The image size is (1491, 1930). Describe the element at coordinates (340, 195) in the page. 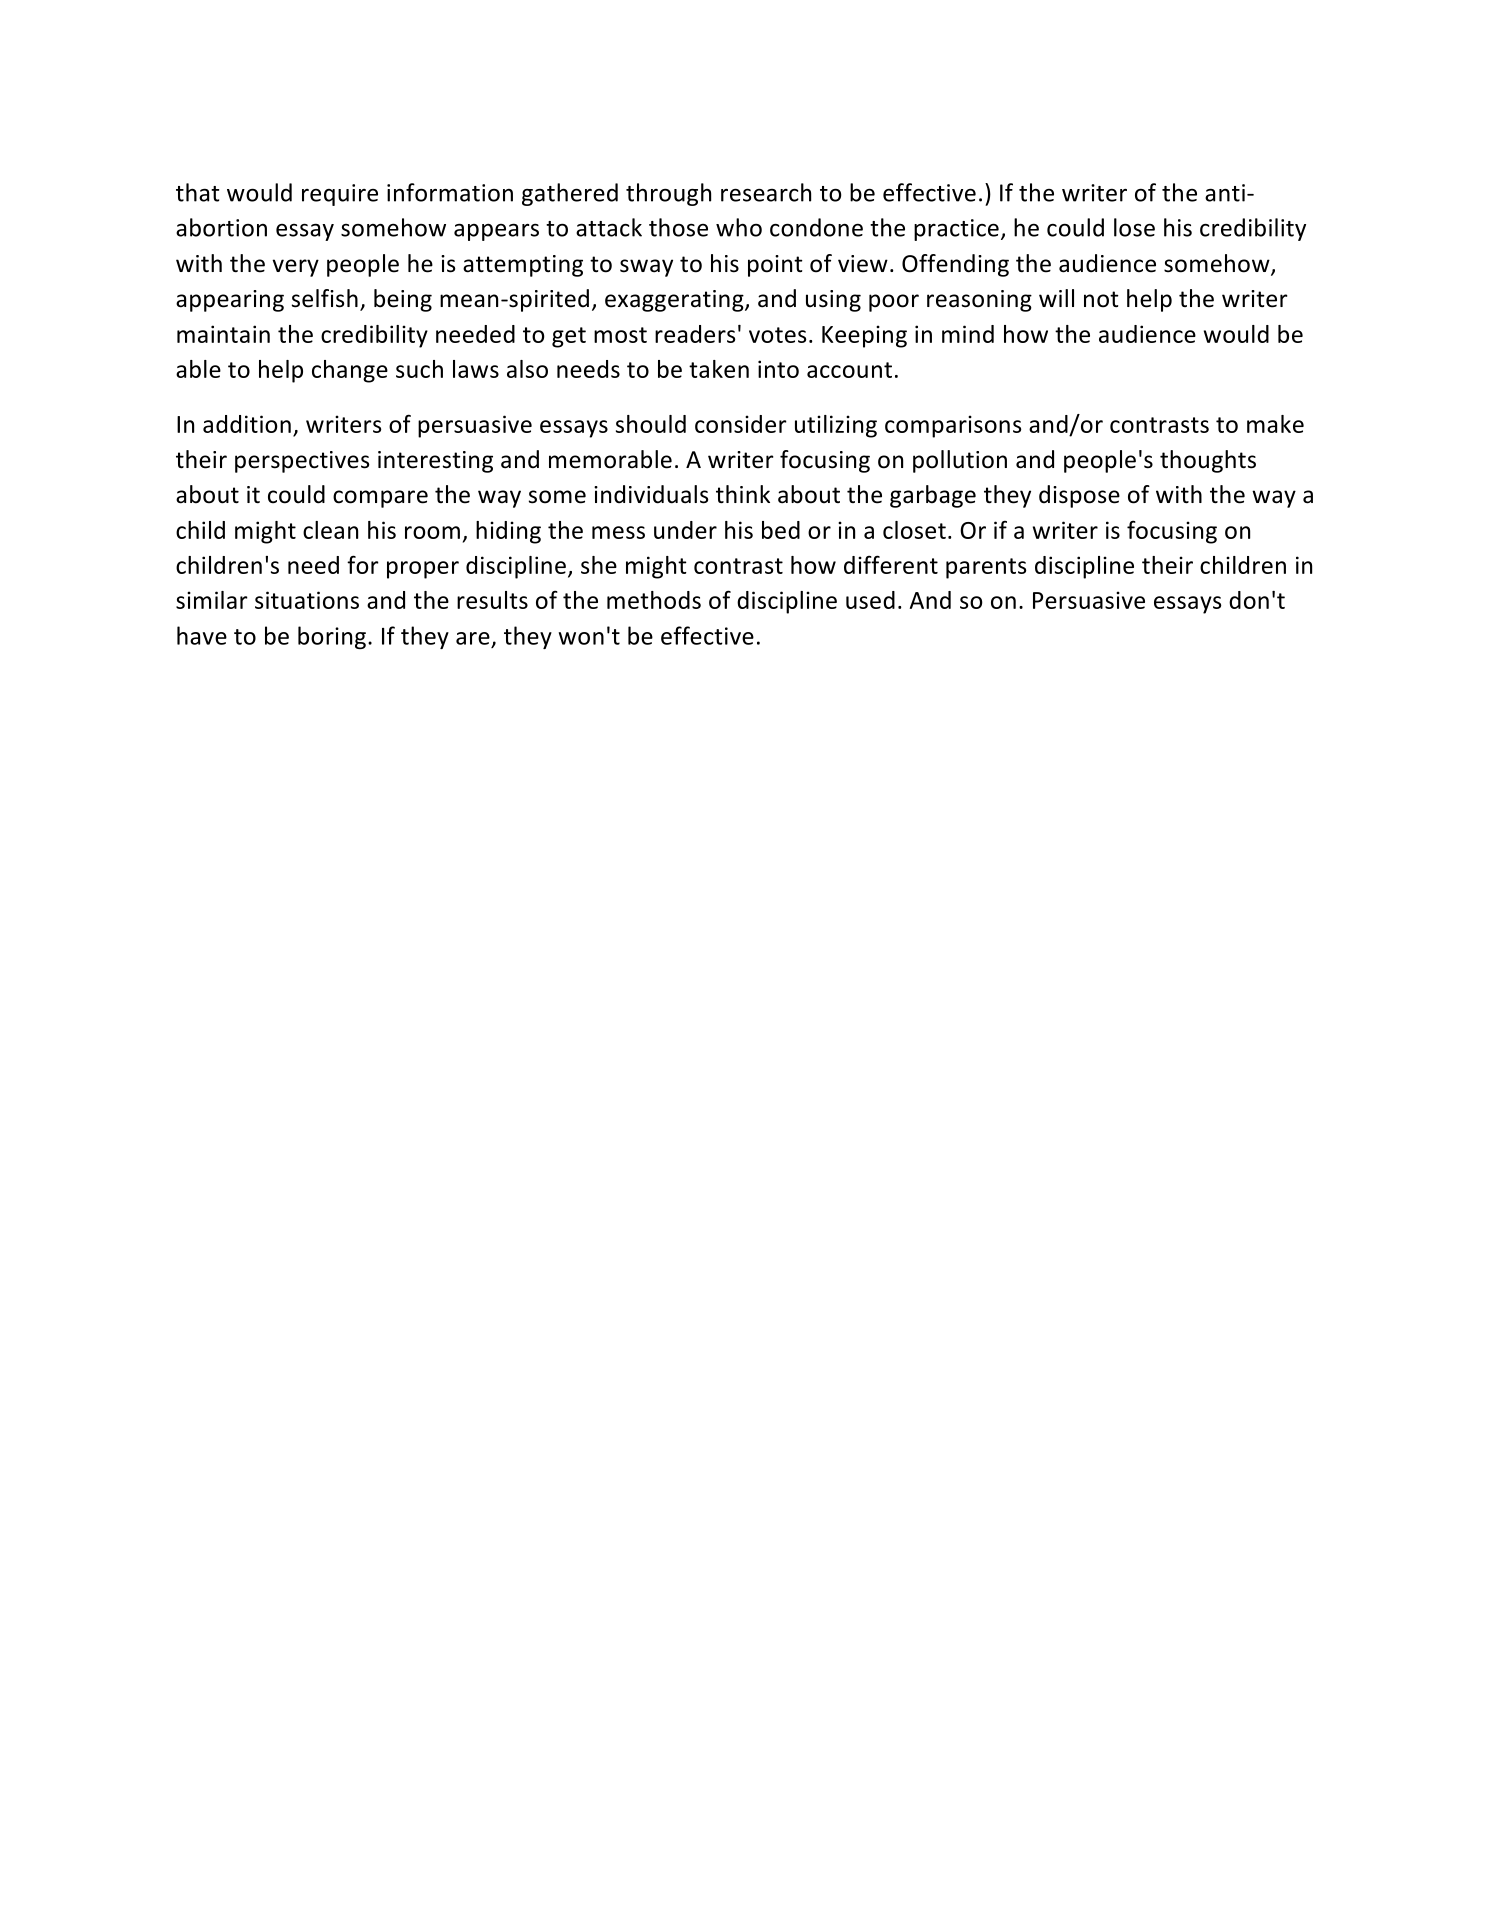

I see `require` at that location.
